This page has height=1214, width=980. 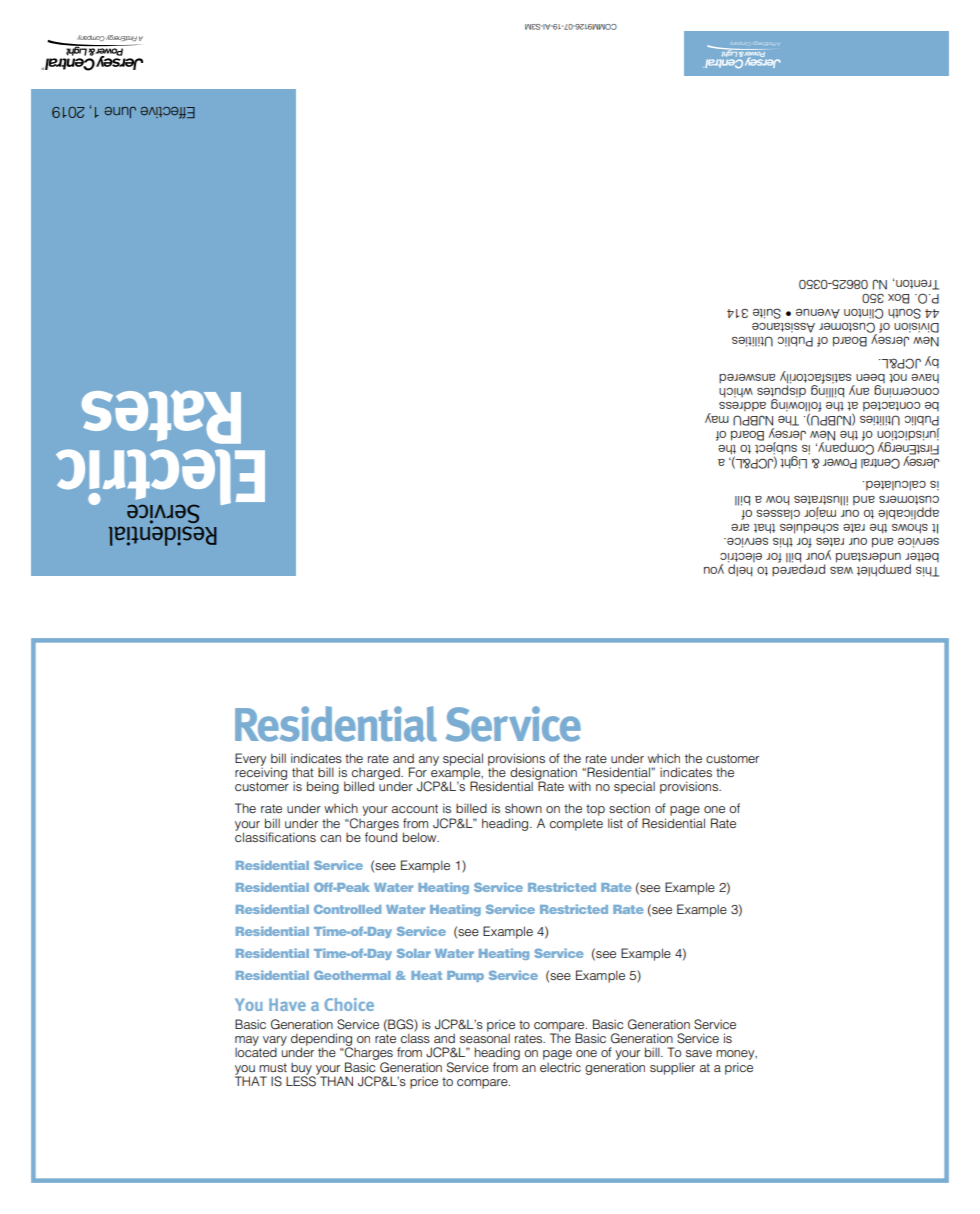 I want to click on receiving, so click(x=261, y=772).
